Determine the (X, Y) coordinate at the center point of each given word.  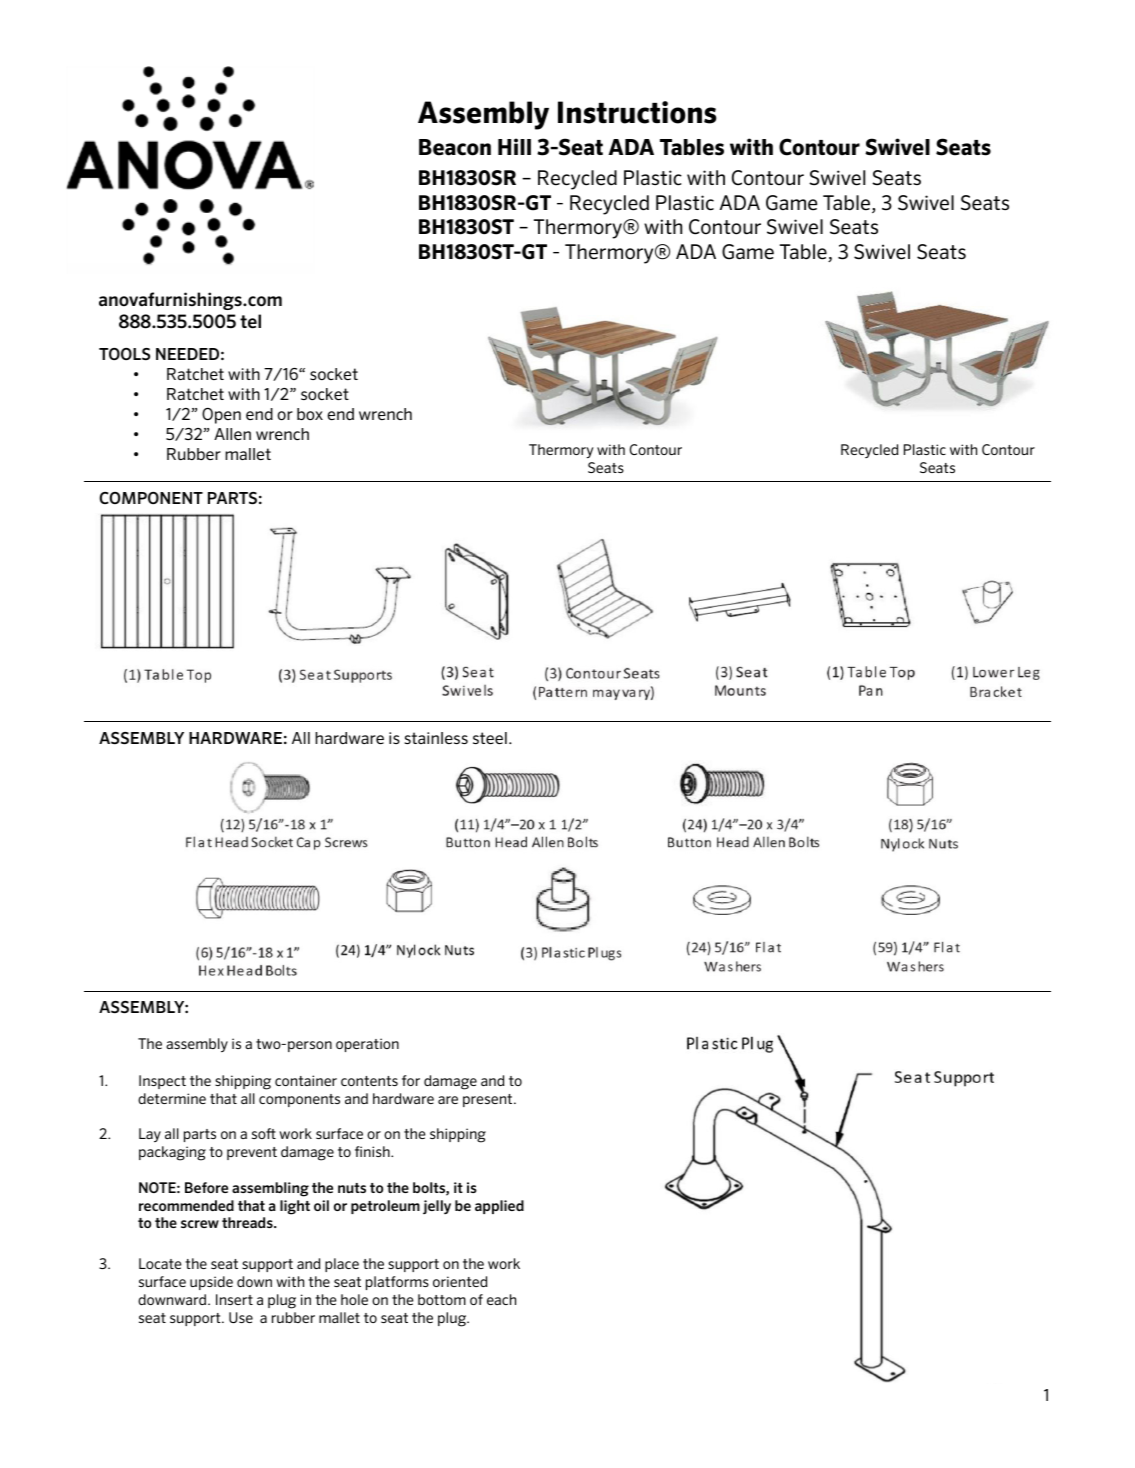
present (489, 1100)
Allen (232, 434)
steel (490, 738)
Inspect (162, 1082)
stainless (436, 738)
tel (250, 321)
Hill (514, 146)
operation (367, 1045)
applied (499, 1207)
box (310, 414)
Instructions (637, 112)
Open (221, 416)
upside (211, 1283)
